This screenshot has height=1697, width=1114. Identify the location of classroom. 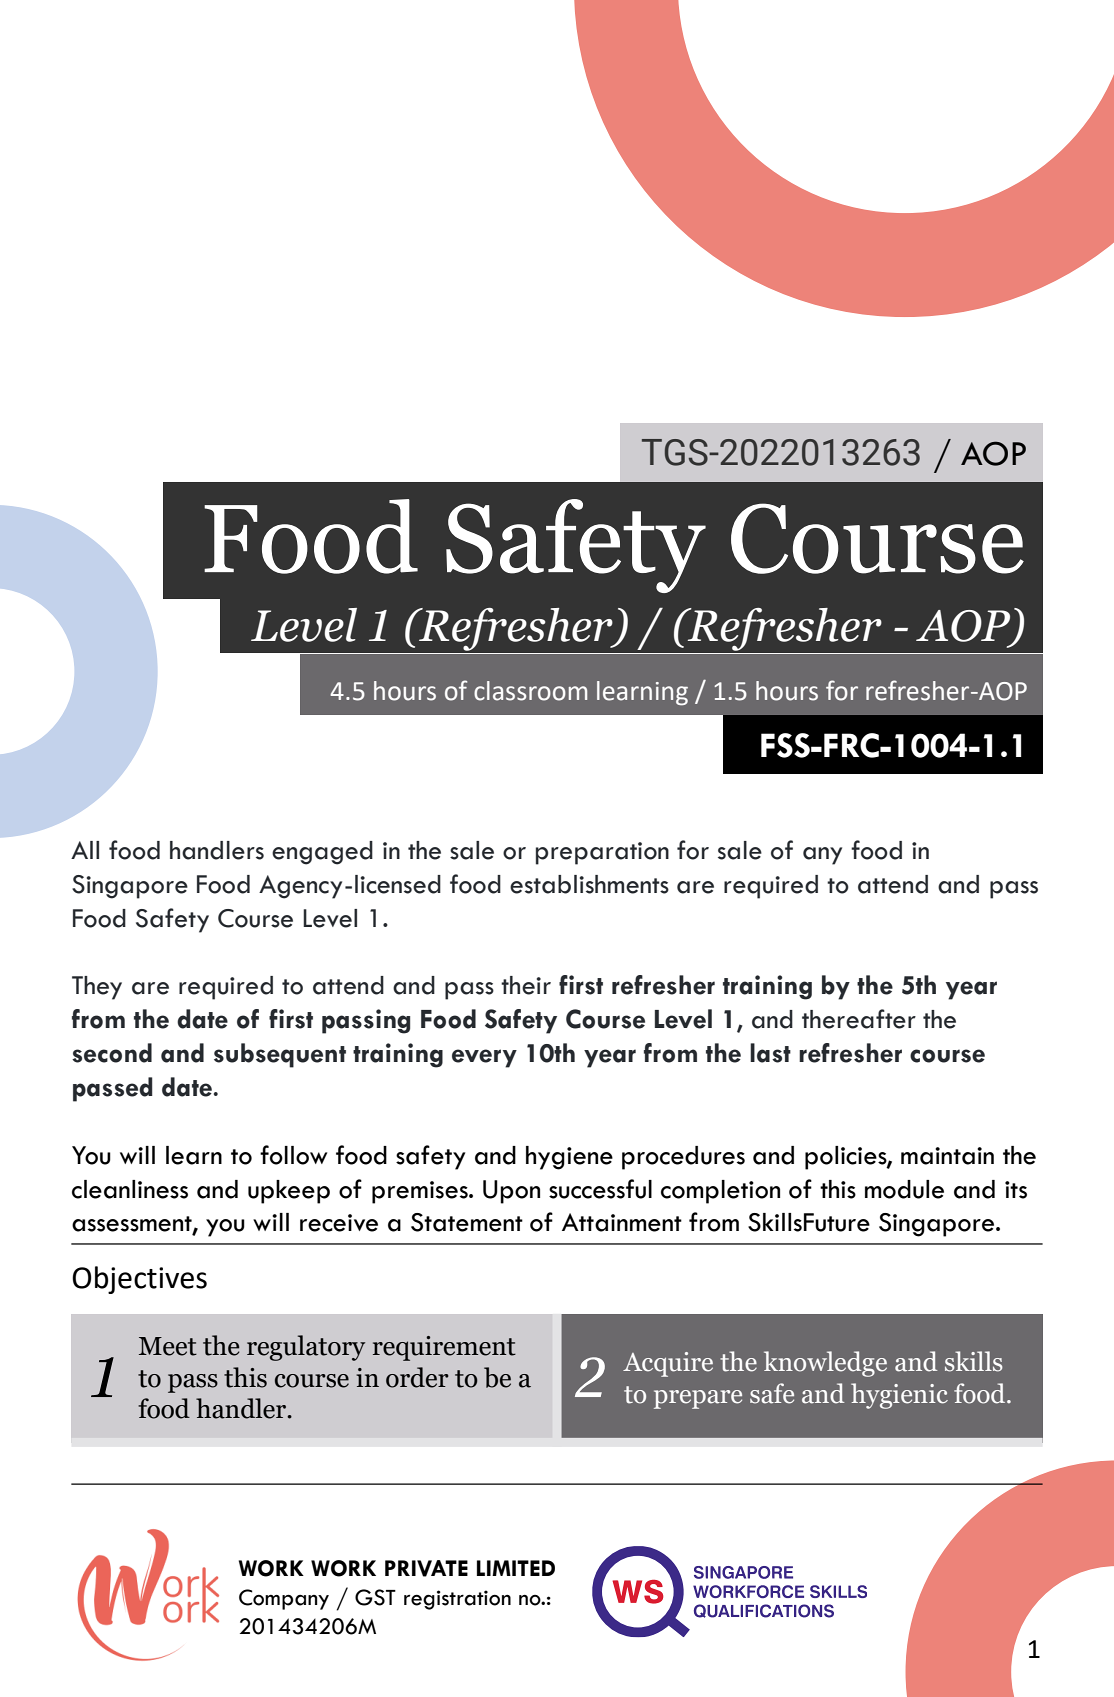
(530, 691).
